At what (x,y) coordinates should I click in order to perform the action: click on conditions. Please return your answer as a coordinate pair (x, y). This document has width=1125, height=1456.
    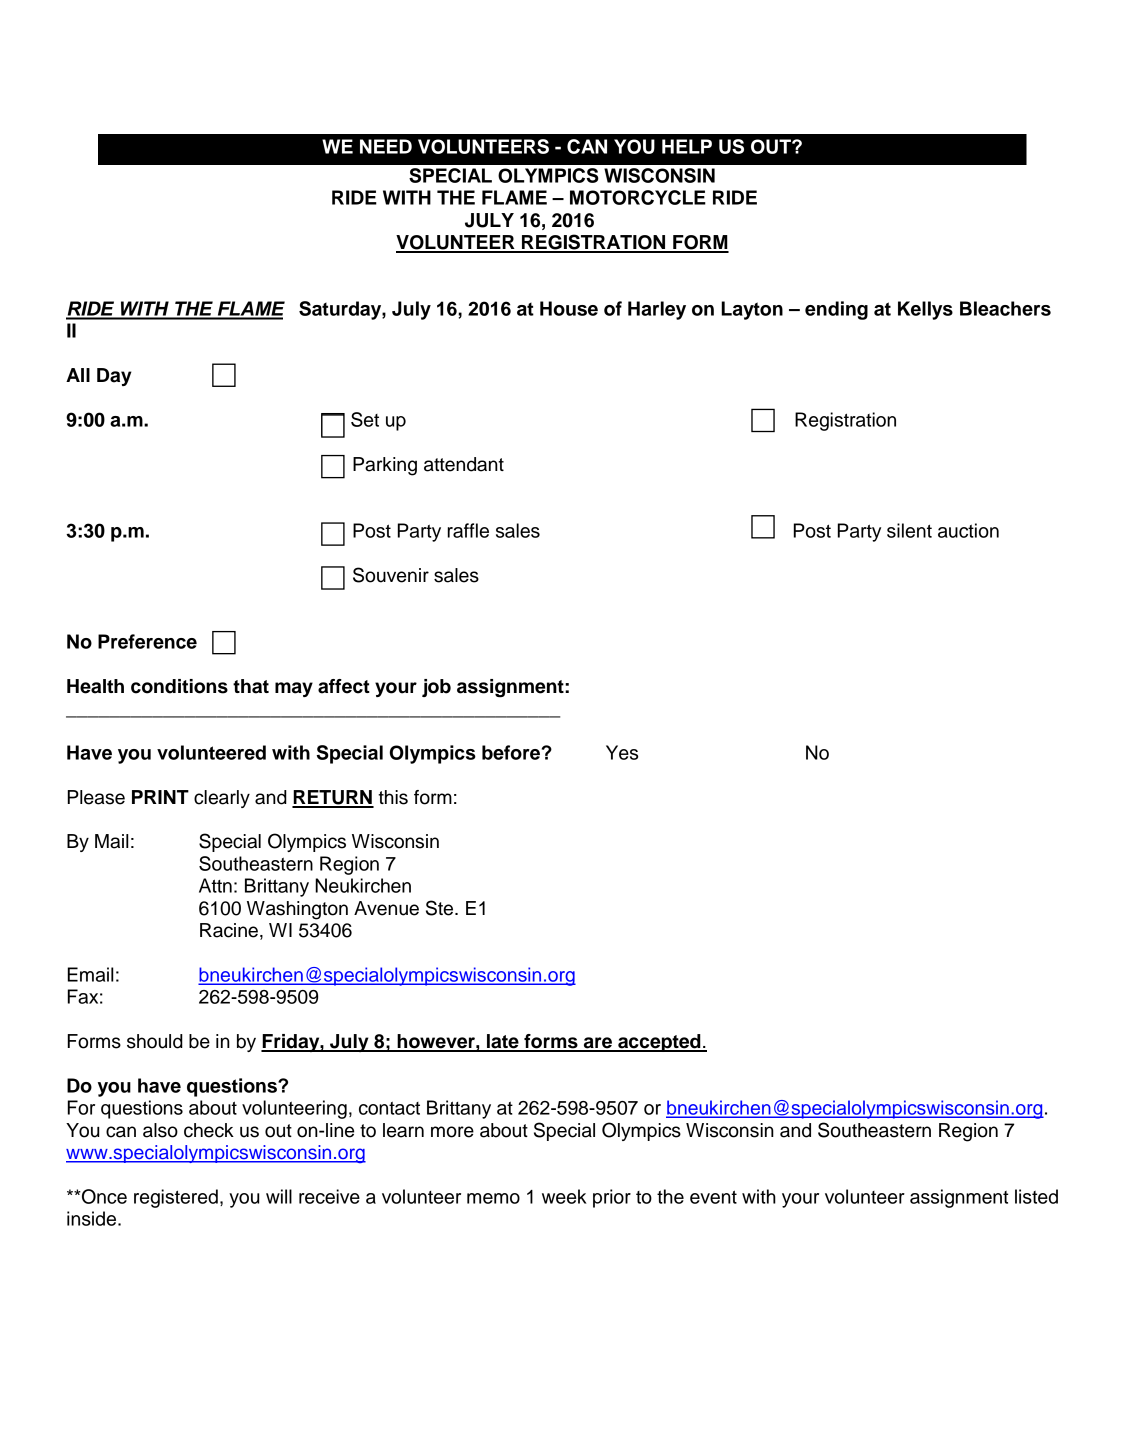
    Looking at the image, I should click on (179, 686).
